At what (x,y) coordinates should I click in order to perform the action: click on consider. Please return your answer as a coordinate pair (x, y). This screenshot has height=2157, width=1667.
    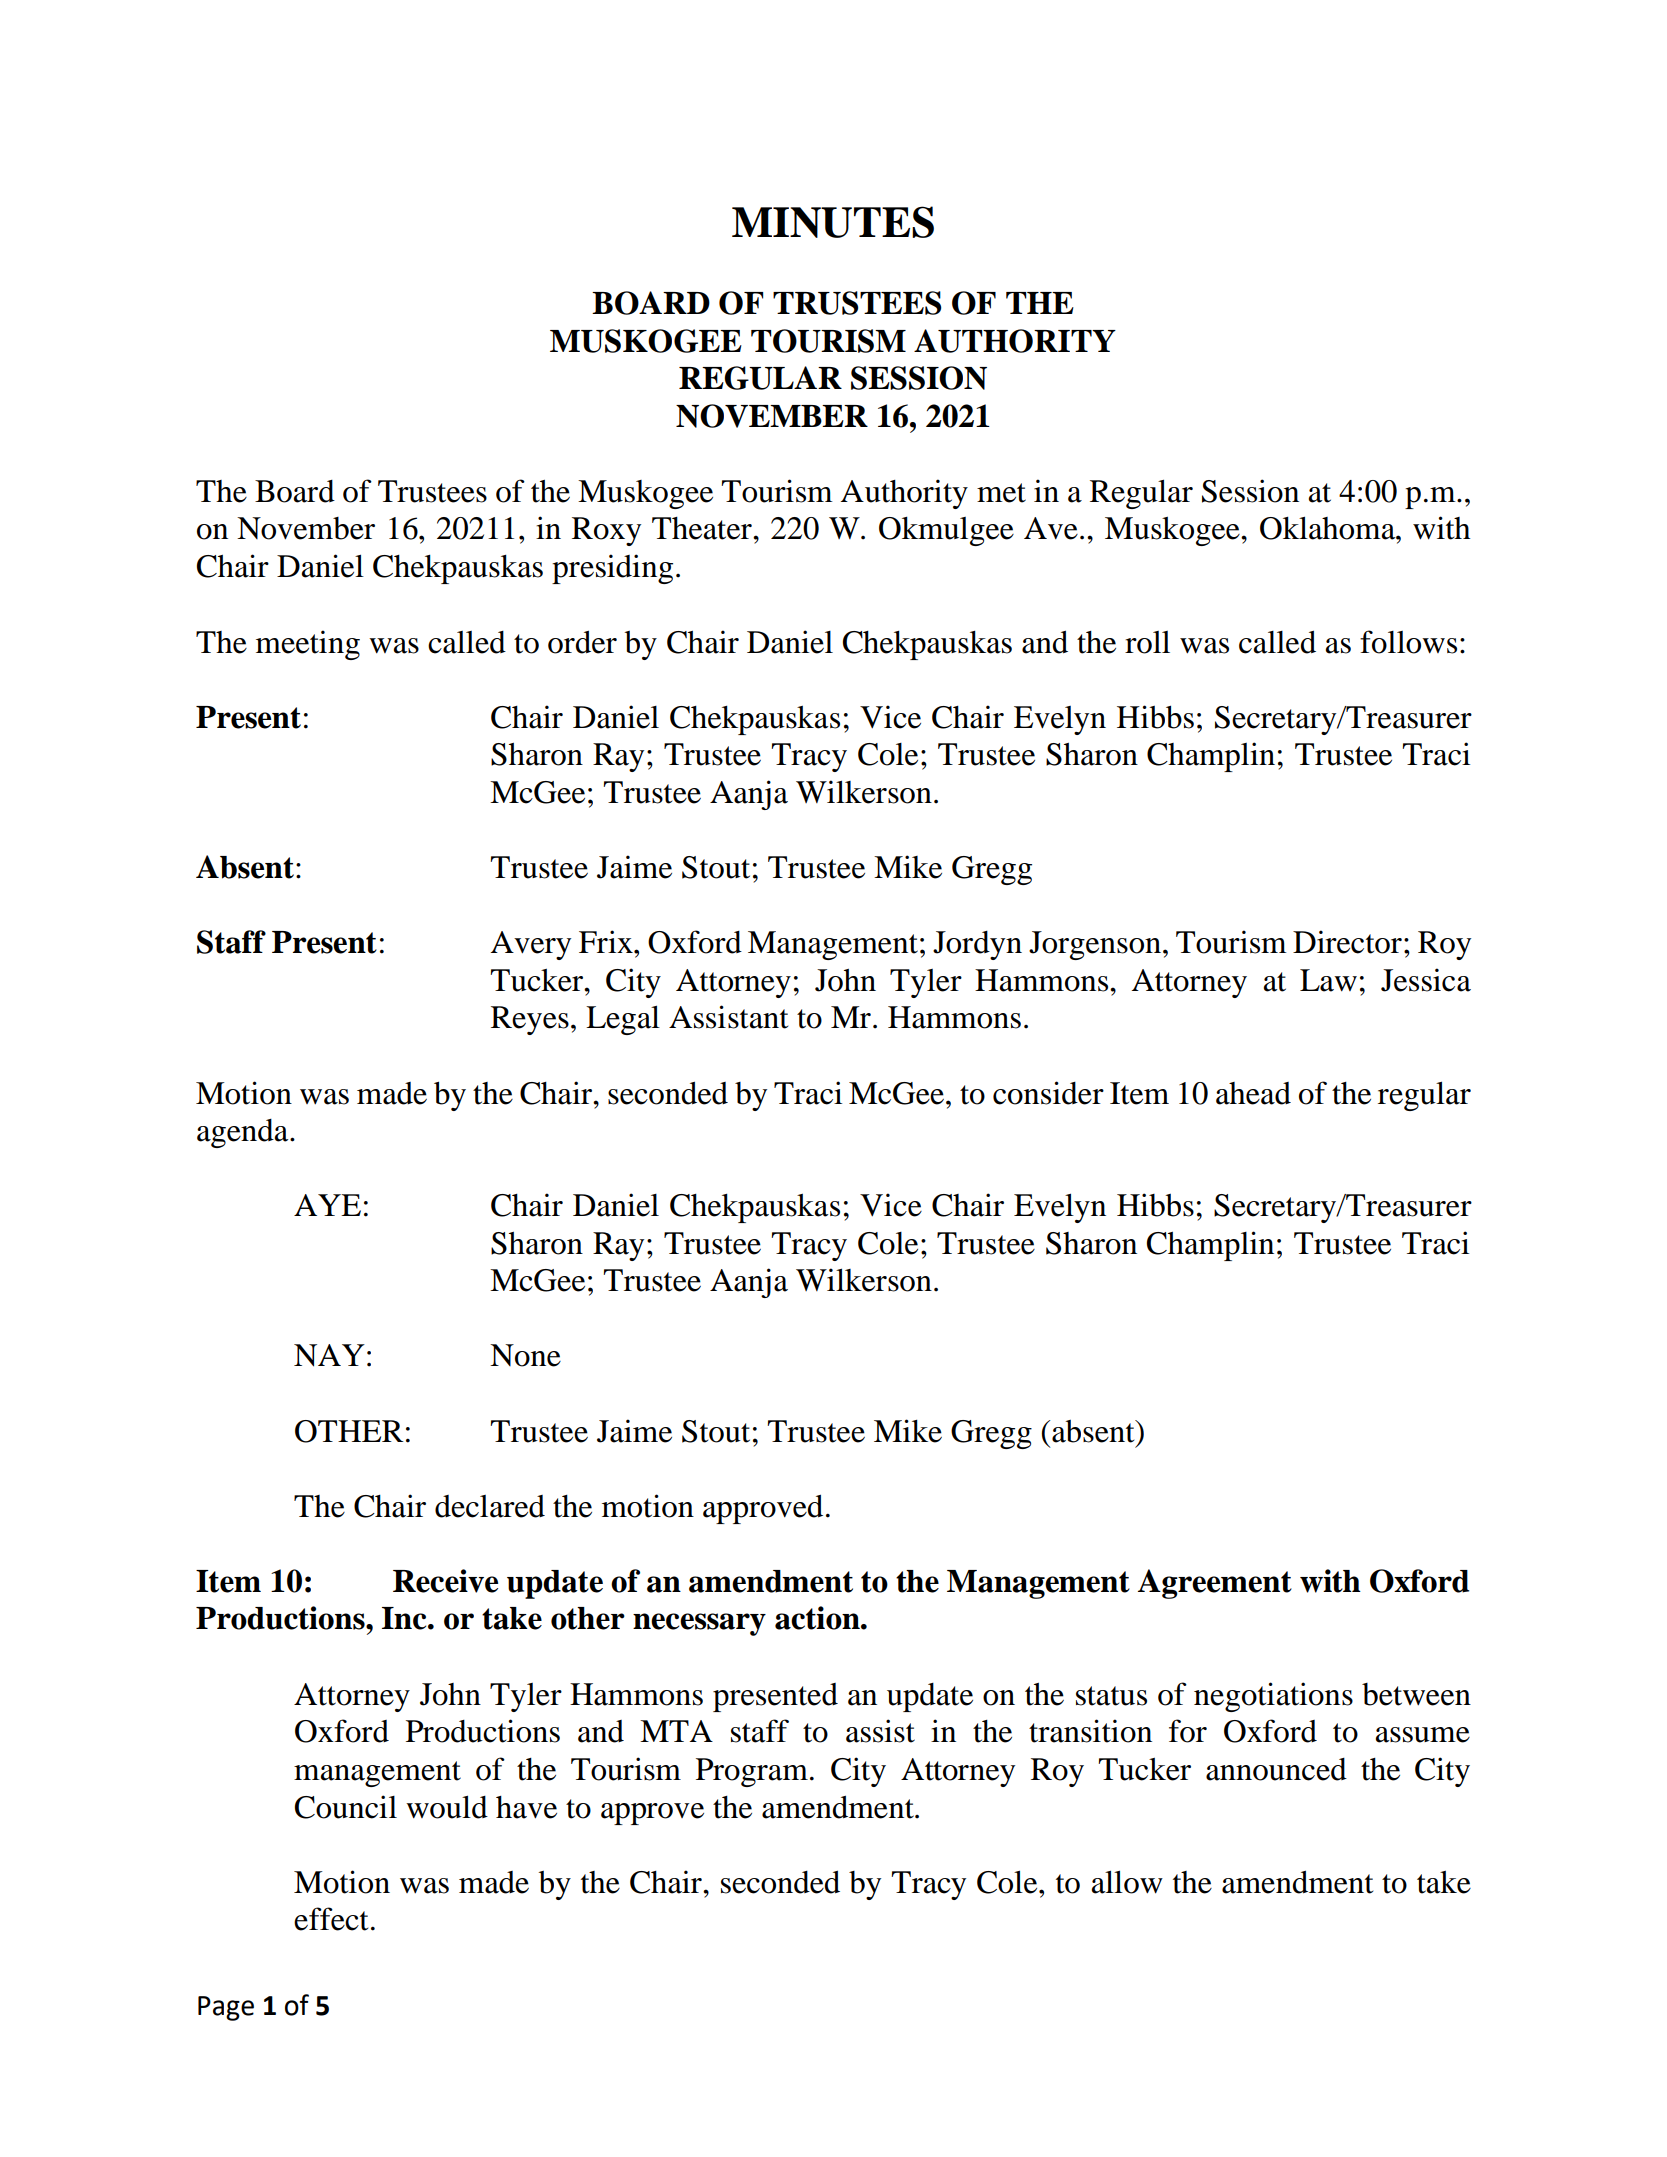
    Looking at the image, I should click on (1048, 1093).
